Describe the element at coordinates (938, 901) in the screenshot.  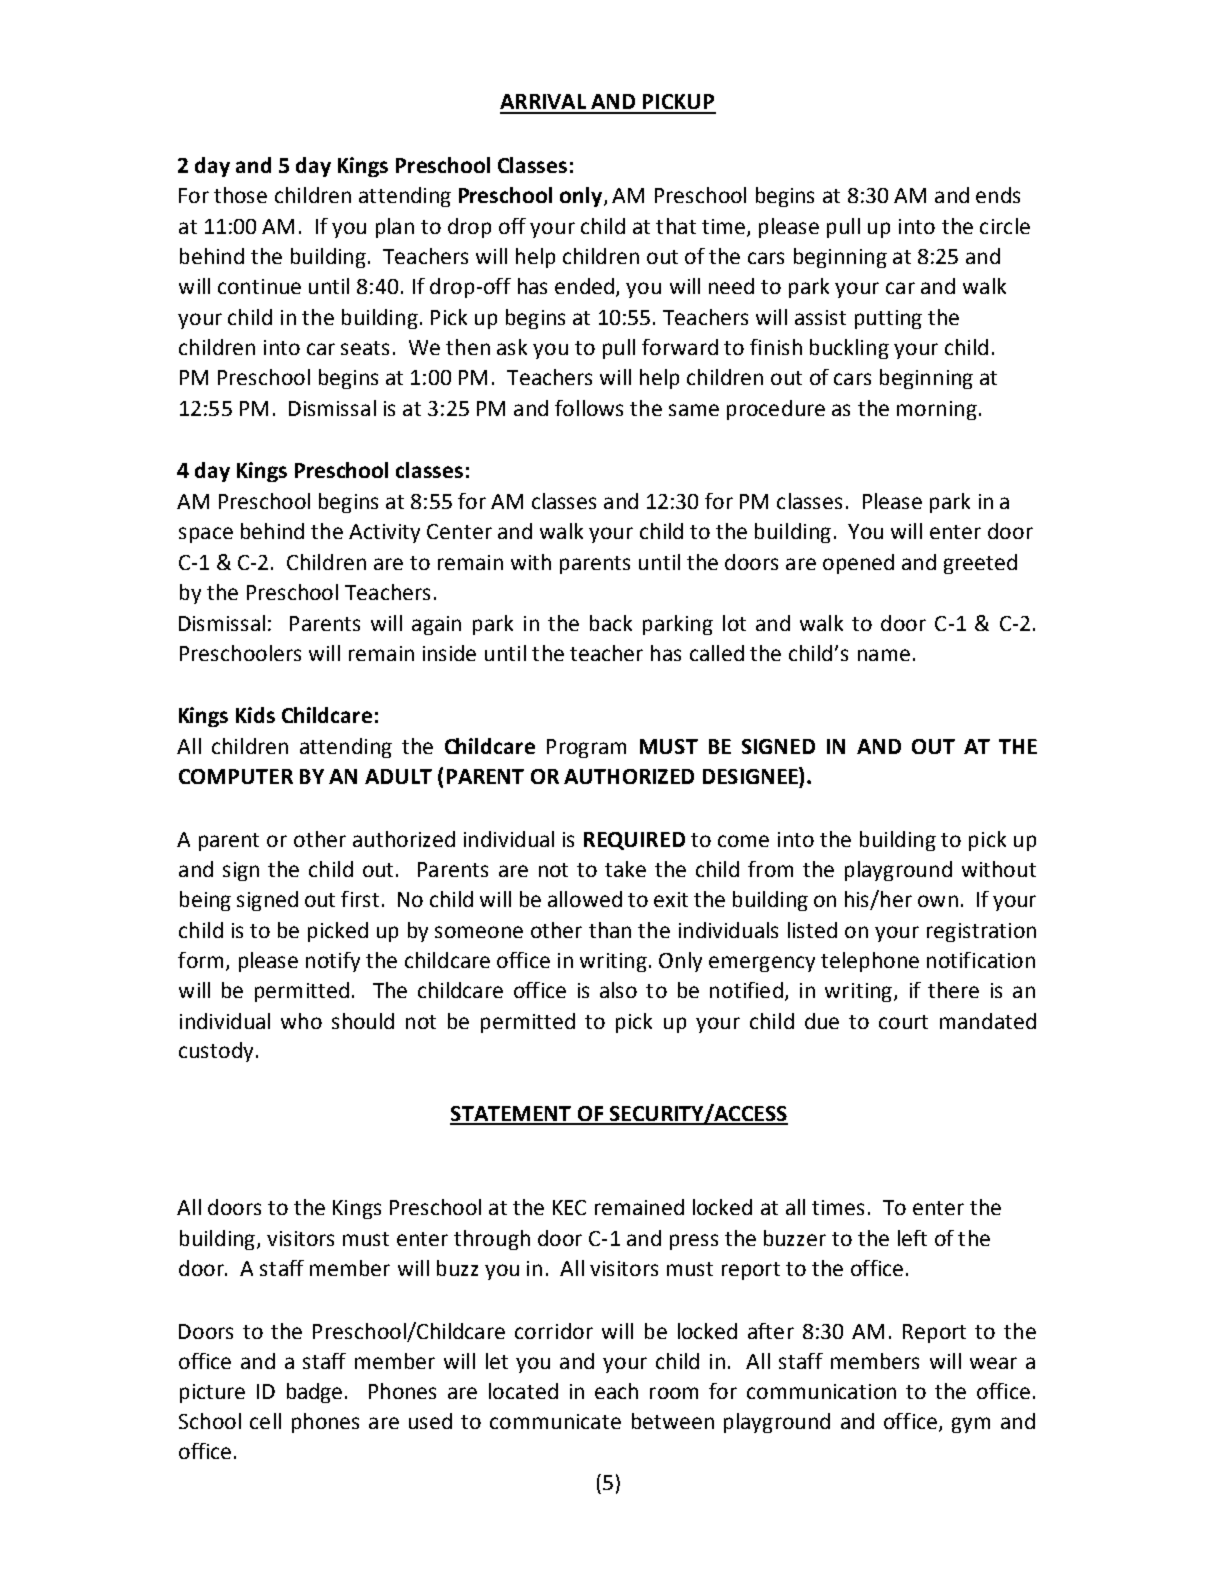
I see `own` at that location.
